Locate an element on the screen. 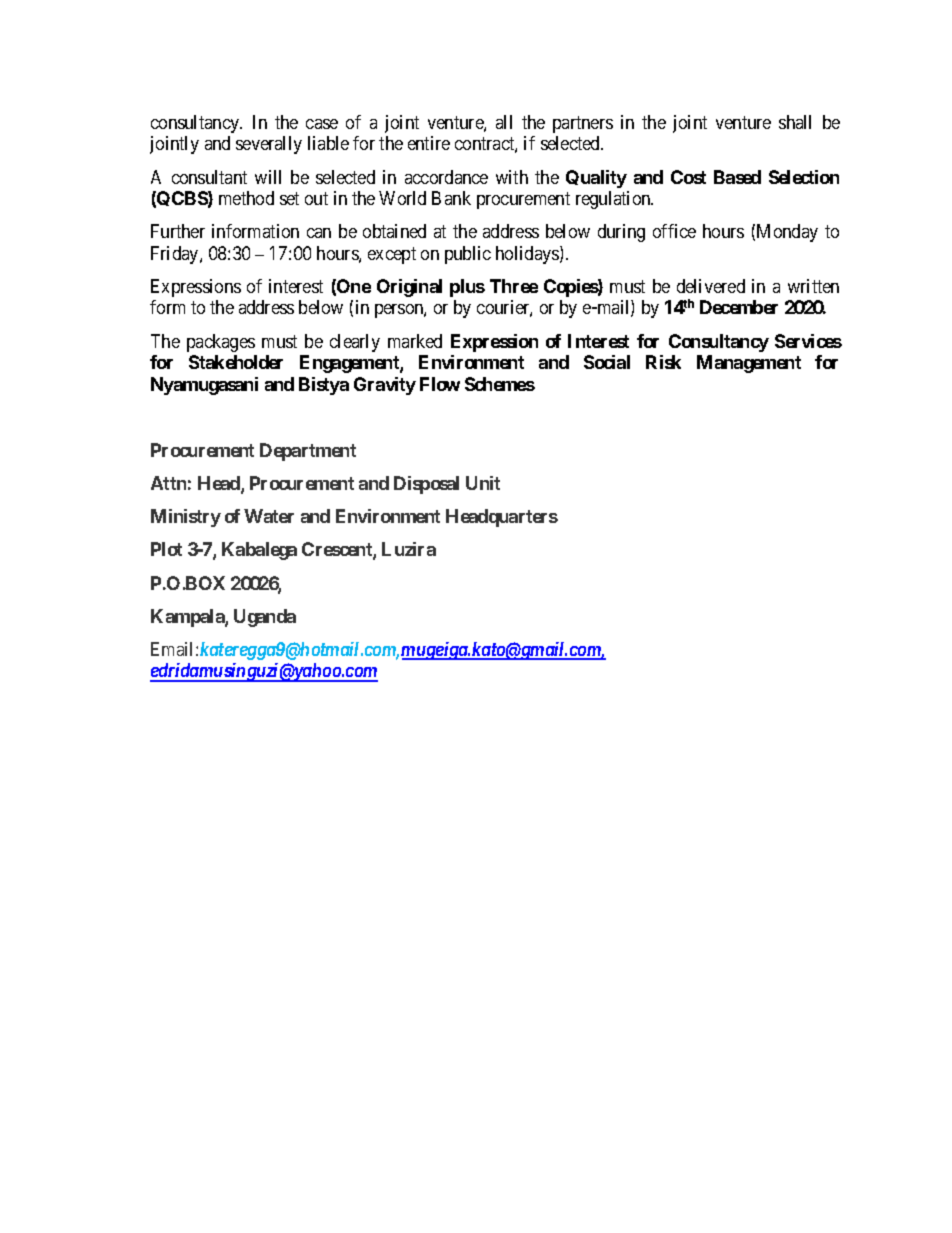 This screenshot has width=952, height=1233. Friday is located at coordinates (176, 255).
